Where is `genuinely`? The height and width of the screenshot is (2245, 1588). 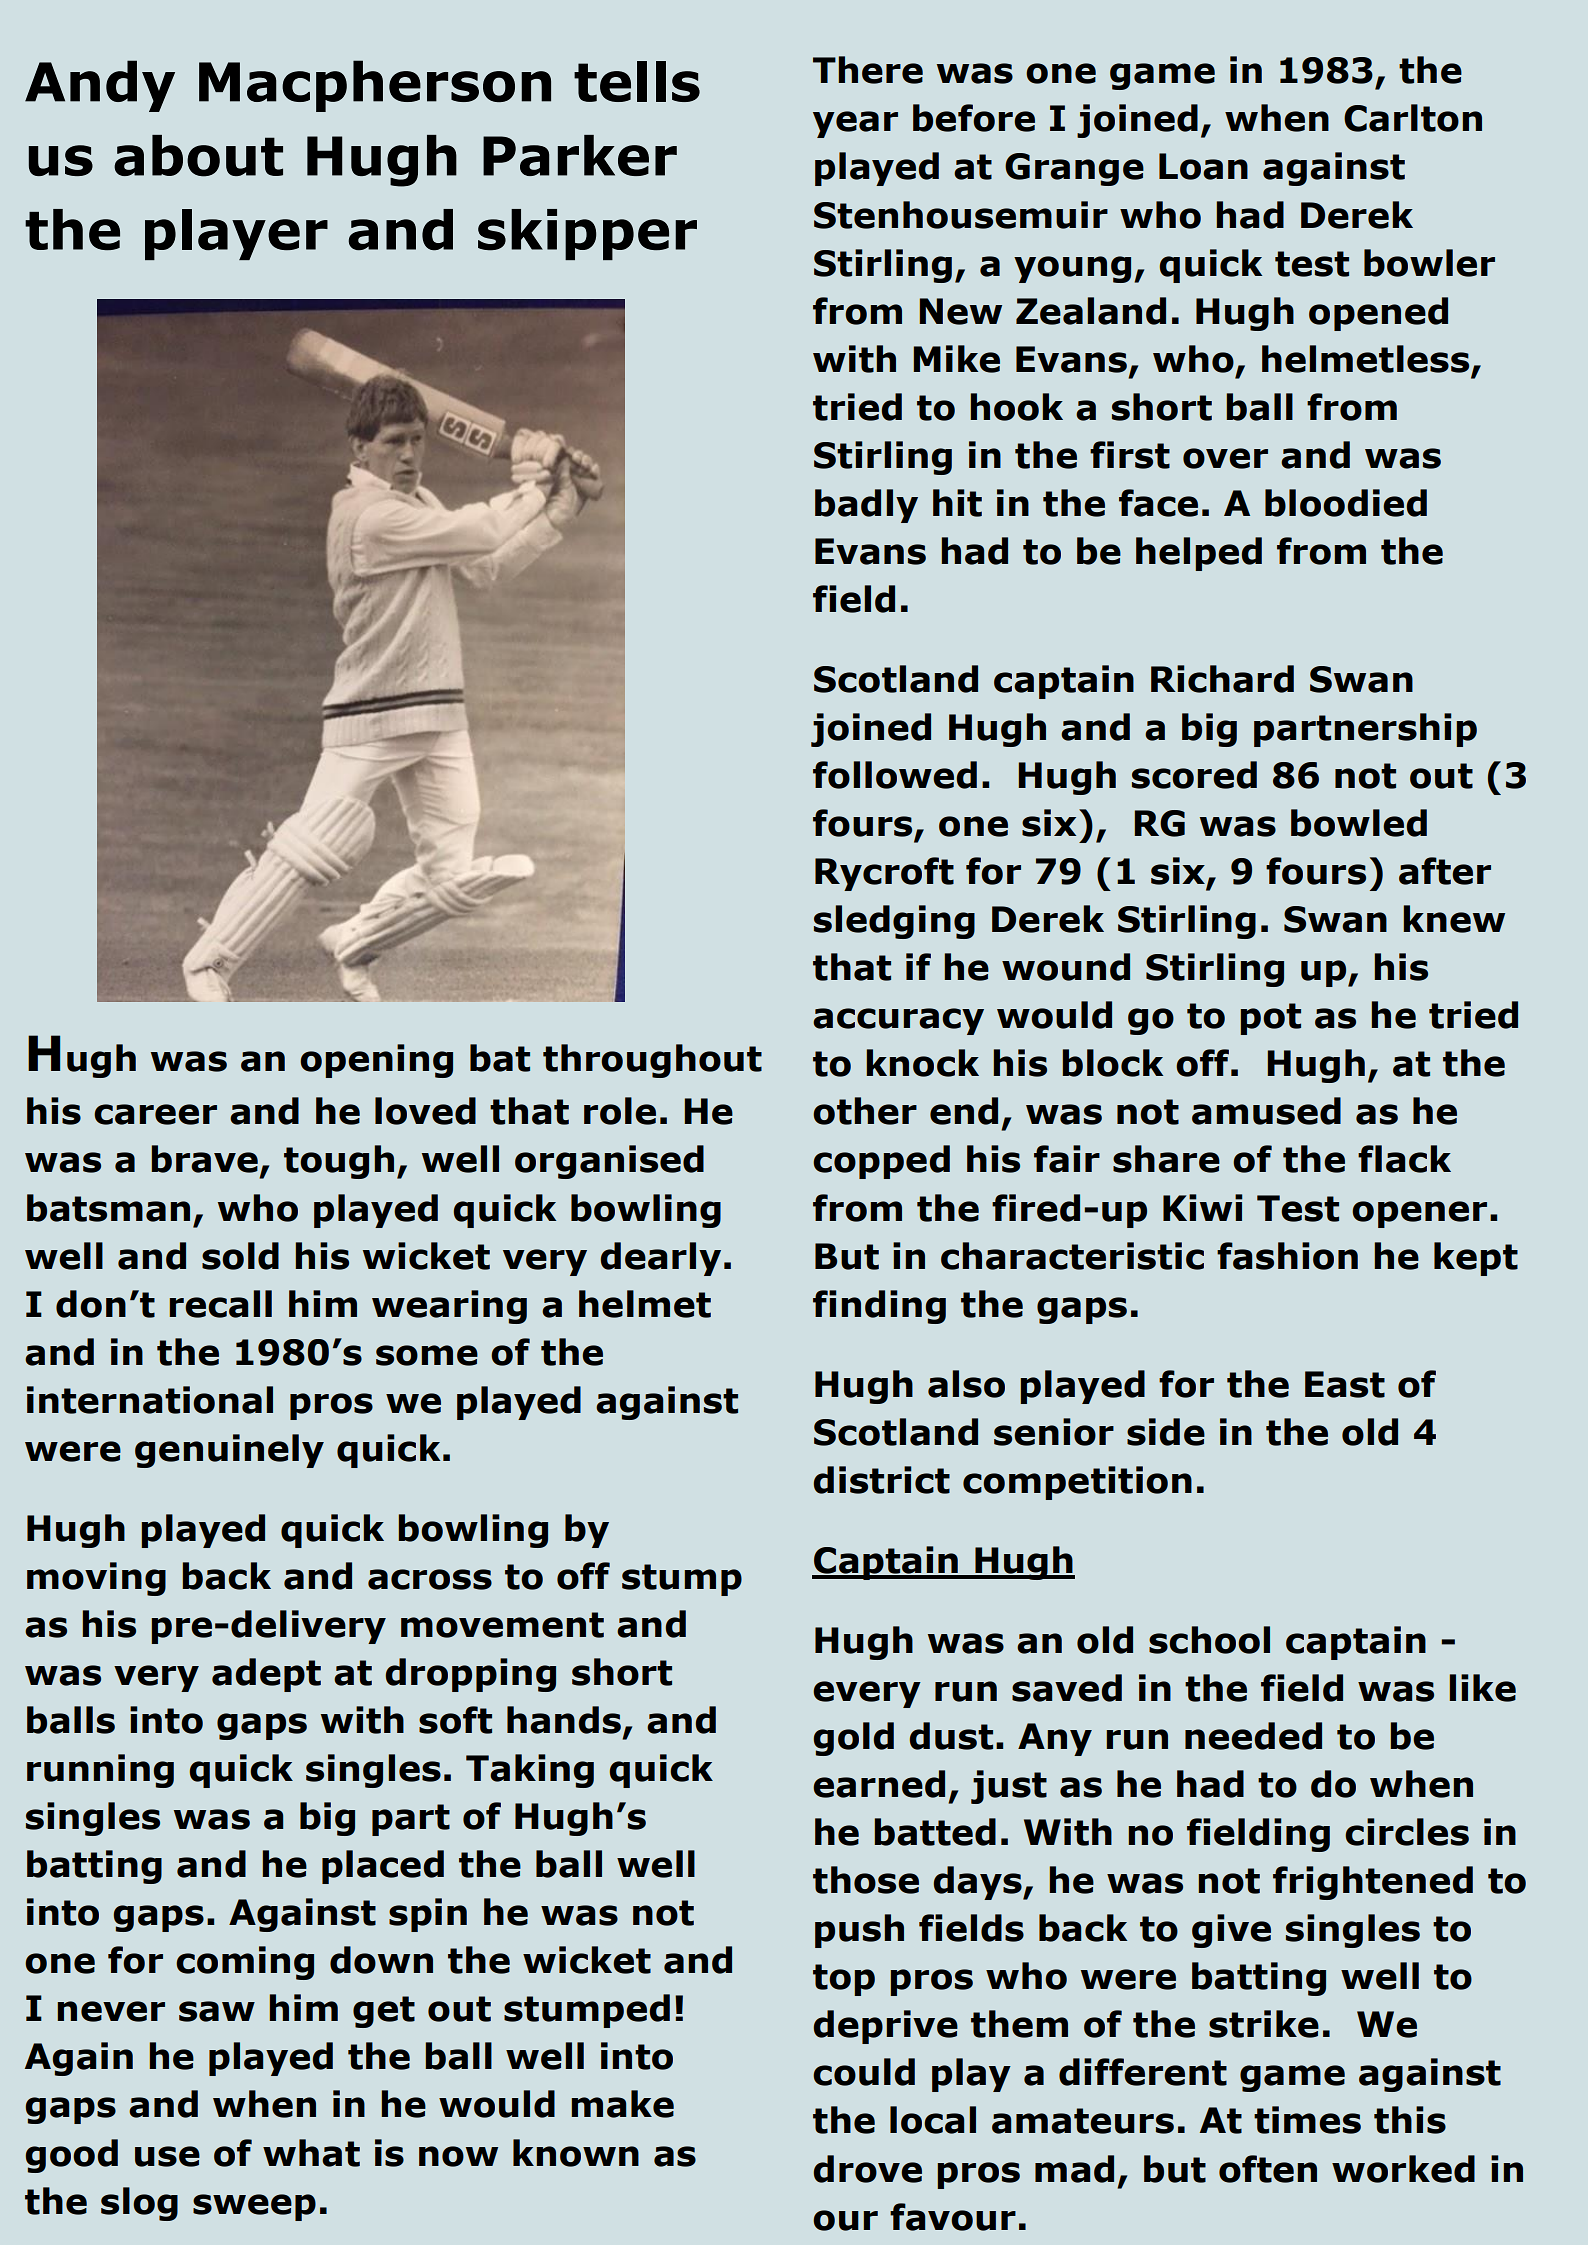
genuinely is located at coordinates (229, 1451).
